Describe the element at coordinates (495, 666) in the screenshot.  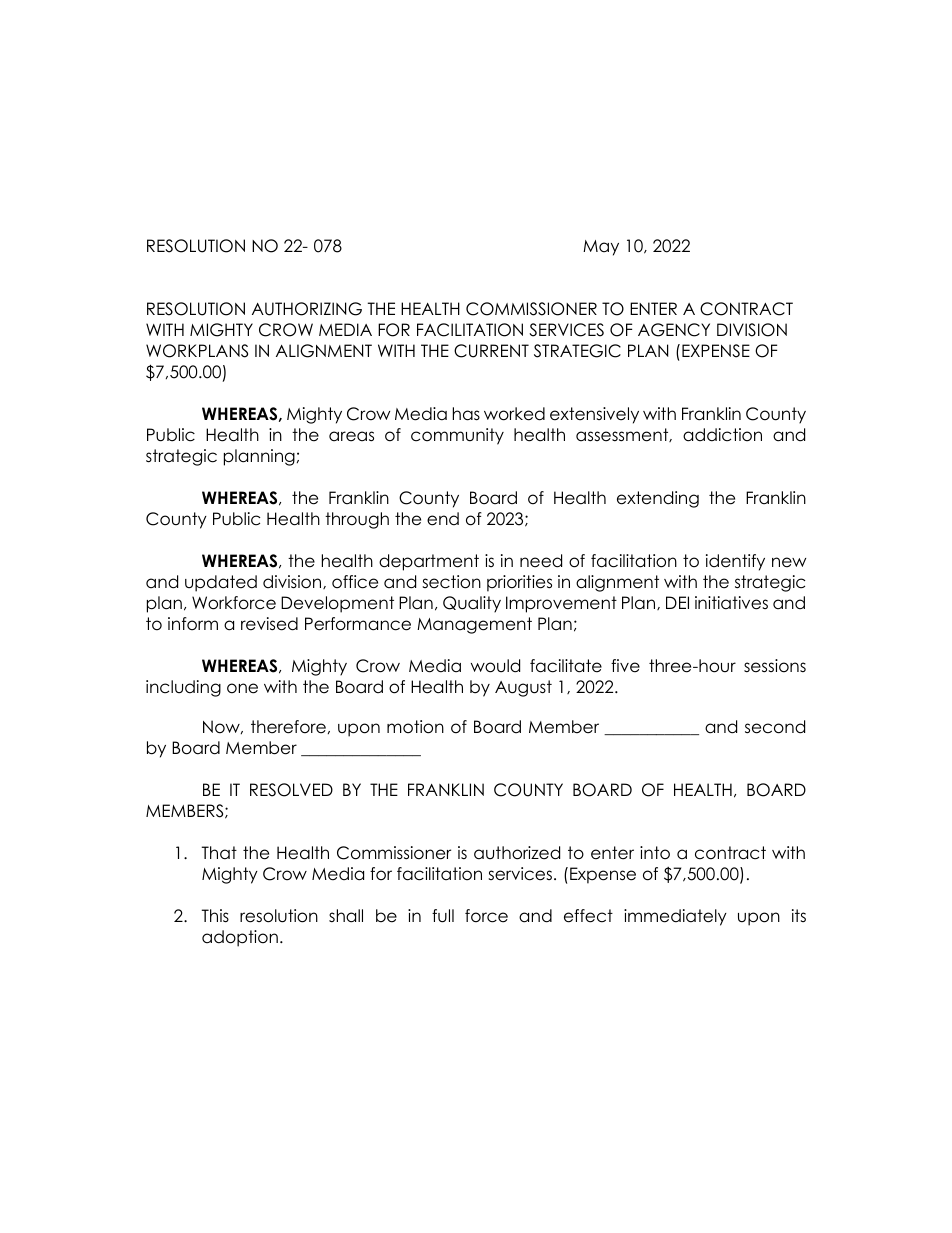
I see `would` at that location.
